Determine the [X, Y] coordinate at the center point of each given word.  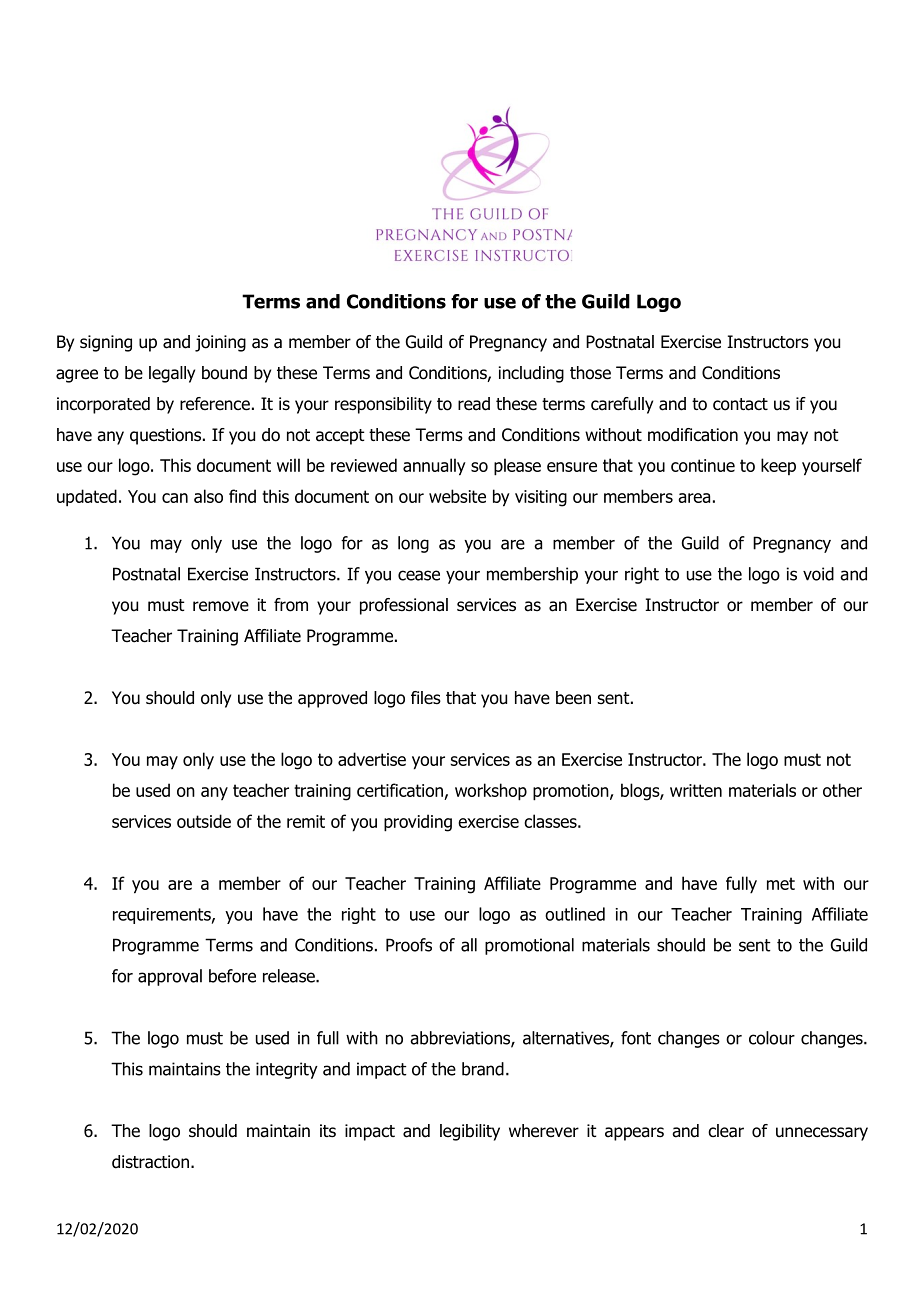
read [474, 404]
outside [204, 821]
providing [418, 823]
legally [172, 374]
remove [221, 606]
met [781, 883]
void [818, 574]
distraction [150, 1162]
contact [740, 404]
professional [404, 606]
